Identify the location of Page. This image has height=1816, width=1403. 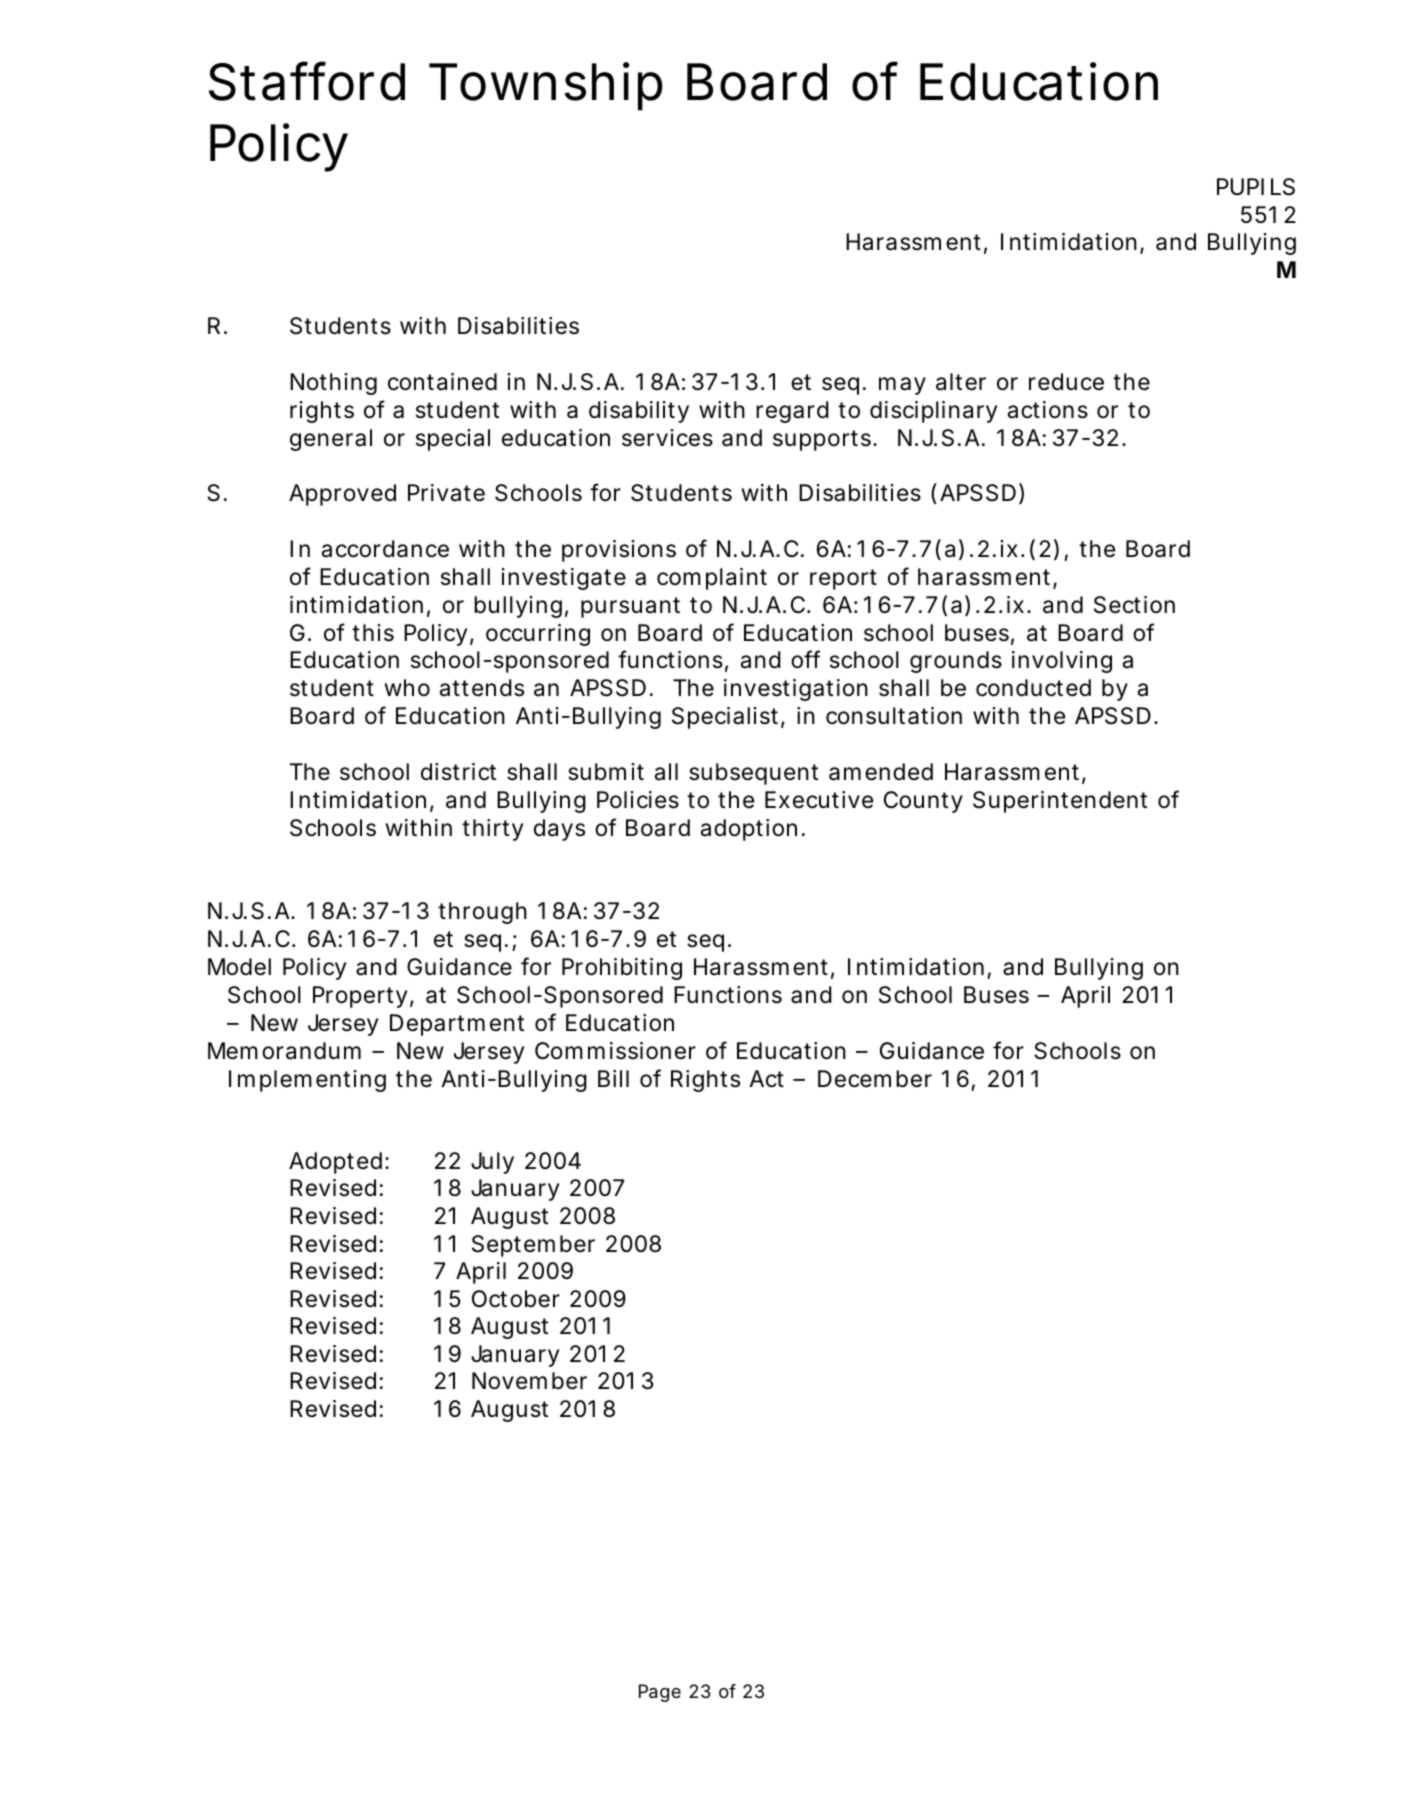
(660, 1693).
